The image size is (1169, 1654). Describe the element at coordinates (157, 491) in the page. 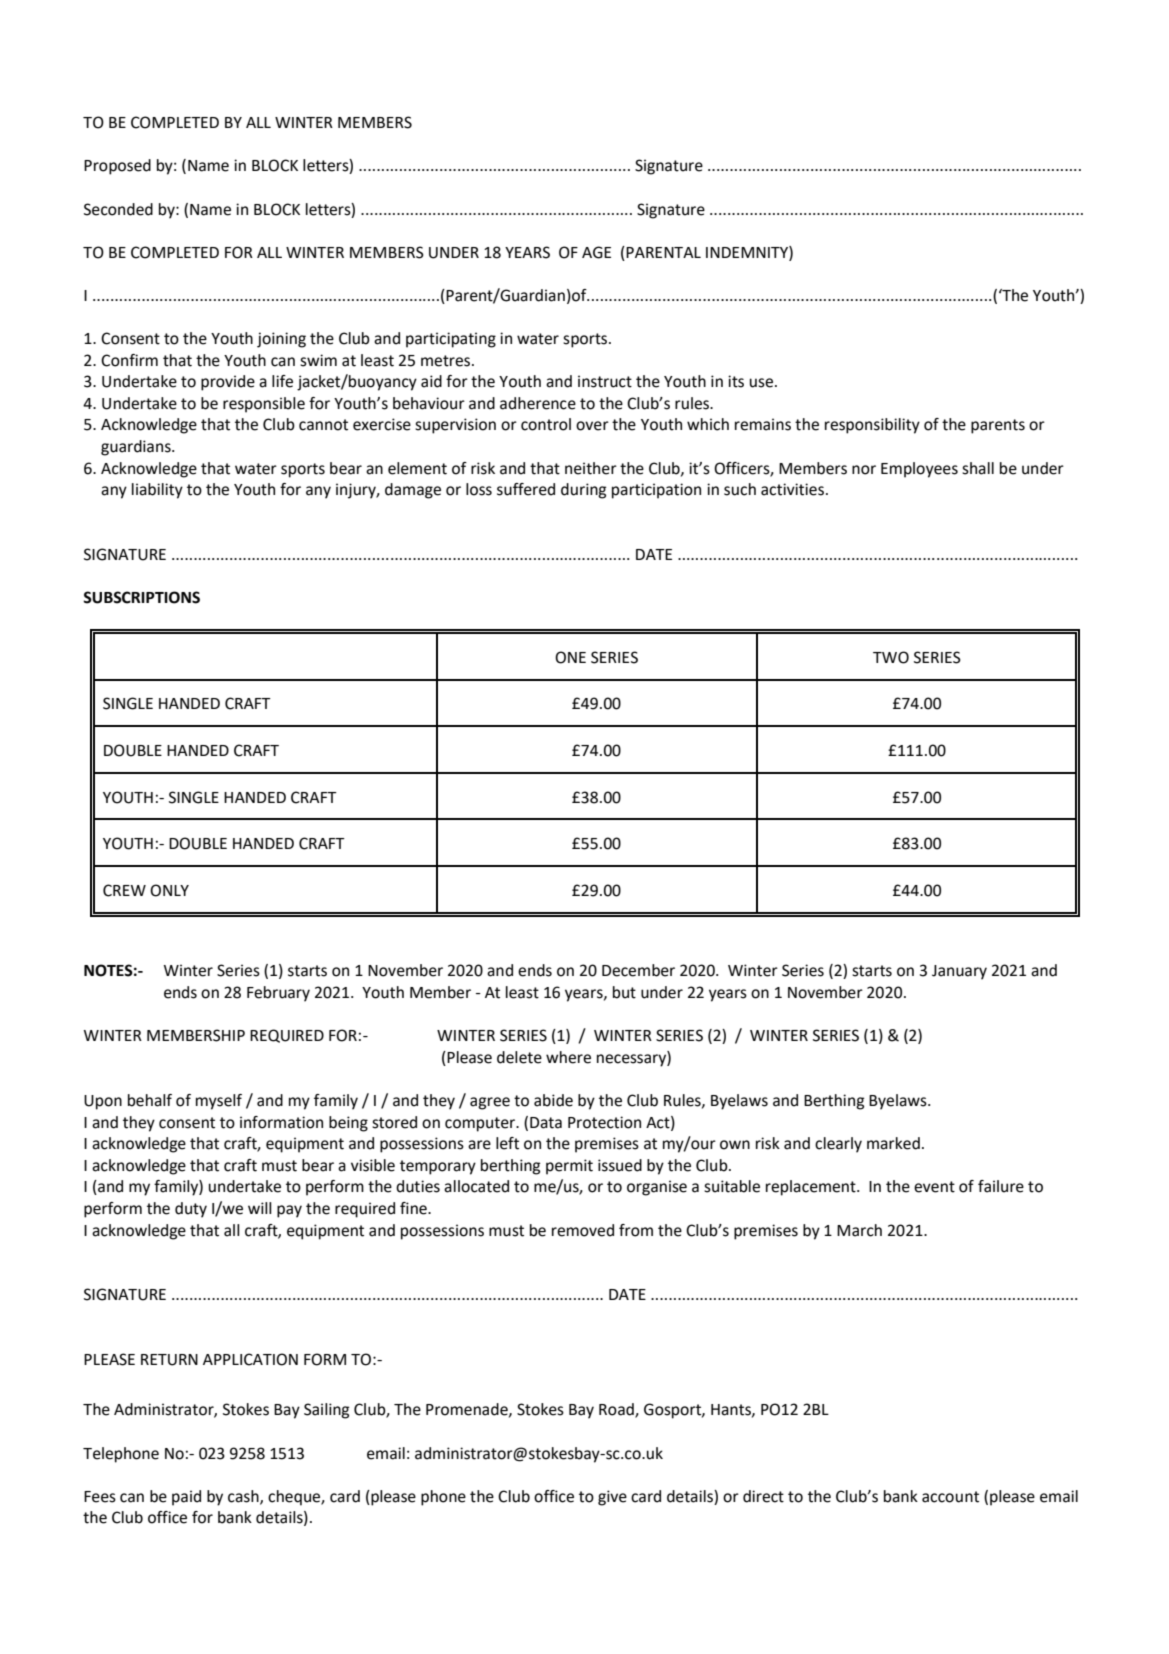

I see `liability` at that location.
